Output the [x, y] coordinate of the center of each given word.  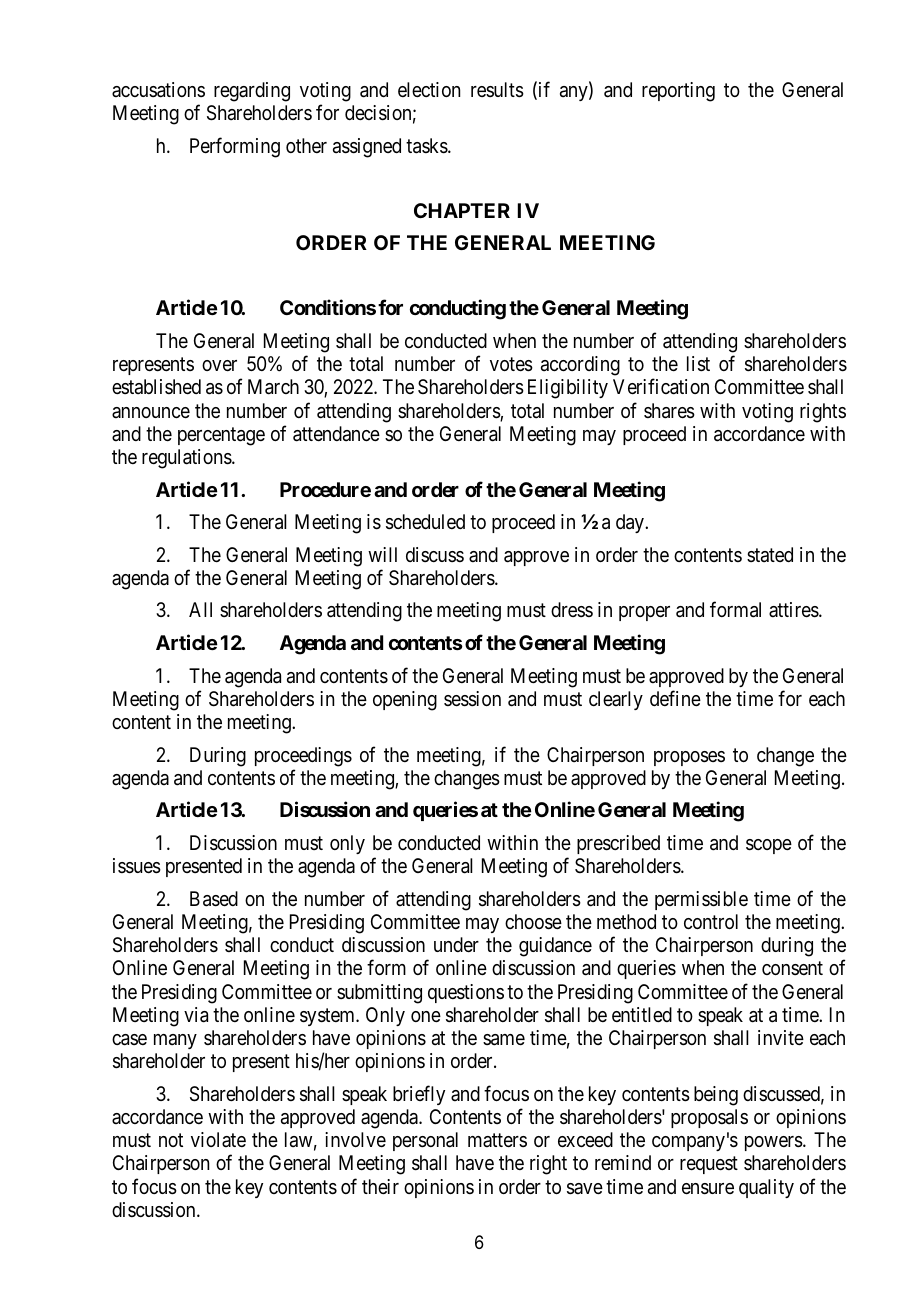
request [709, 1165]
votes [511, 365]
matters [497, 1141]
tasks [427, 146]
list [698, 364]
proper [644, 613]
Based [214, 899]
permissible [701, 900]
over [219, 366]
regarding [252, 92]
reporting [678, 92]
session [472, 699]
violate [218, 1139]
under [456, 945]
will [382, 554]
